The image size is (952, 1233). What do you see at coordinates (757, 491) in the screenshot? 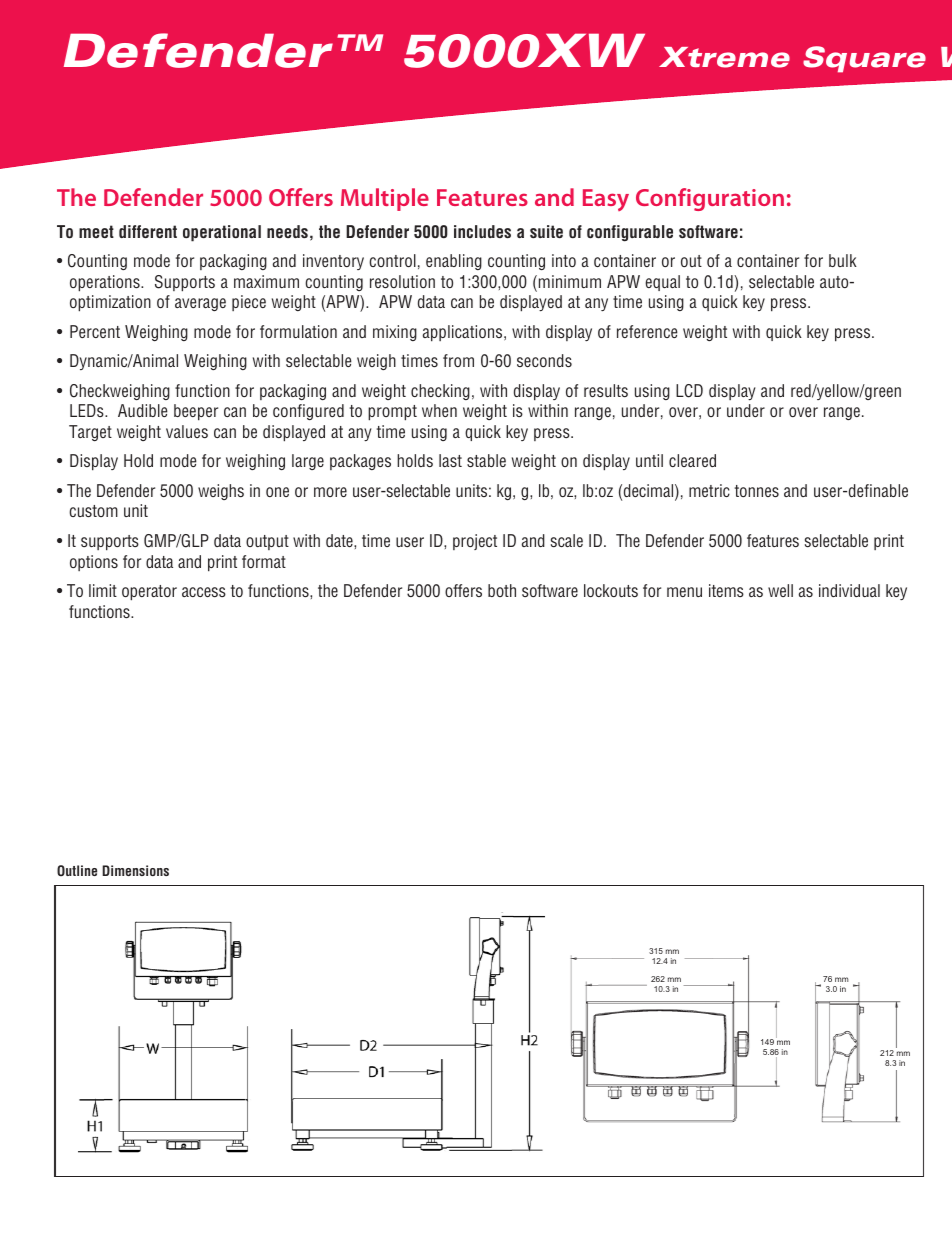
I see `tonnes` at bounding box center [757, 491].
